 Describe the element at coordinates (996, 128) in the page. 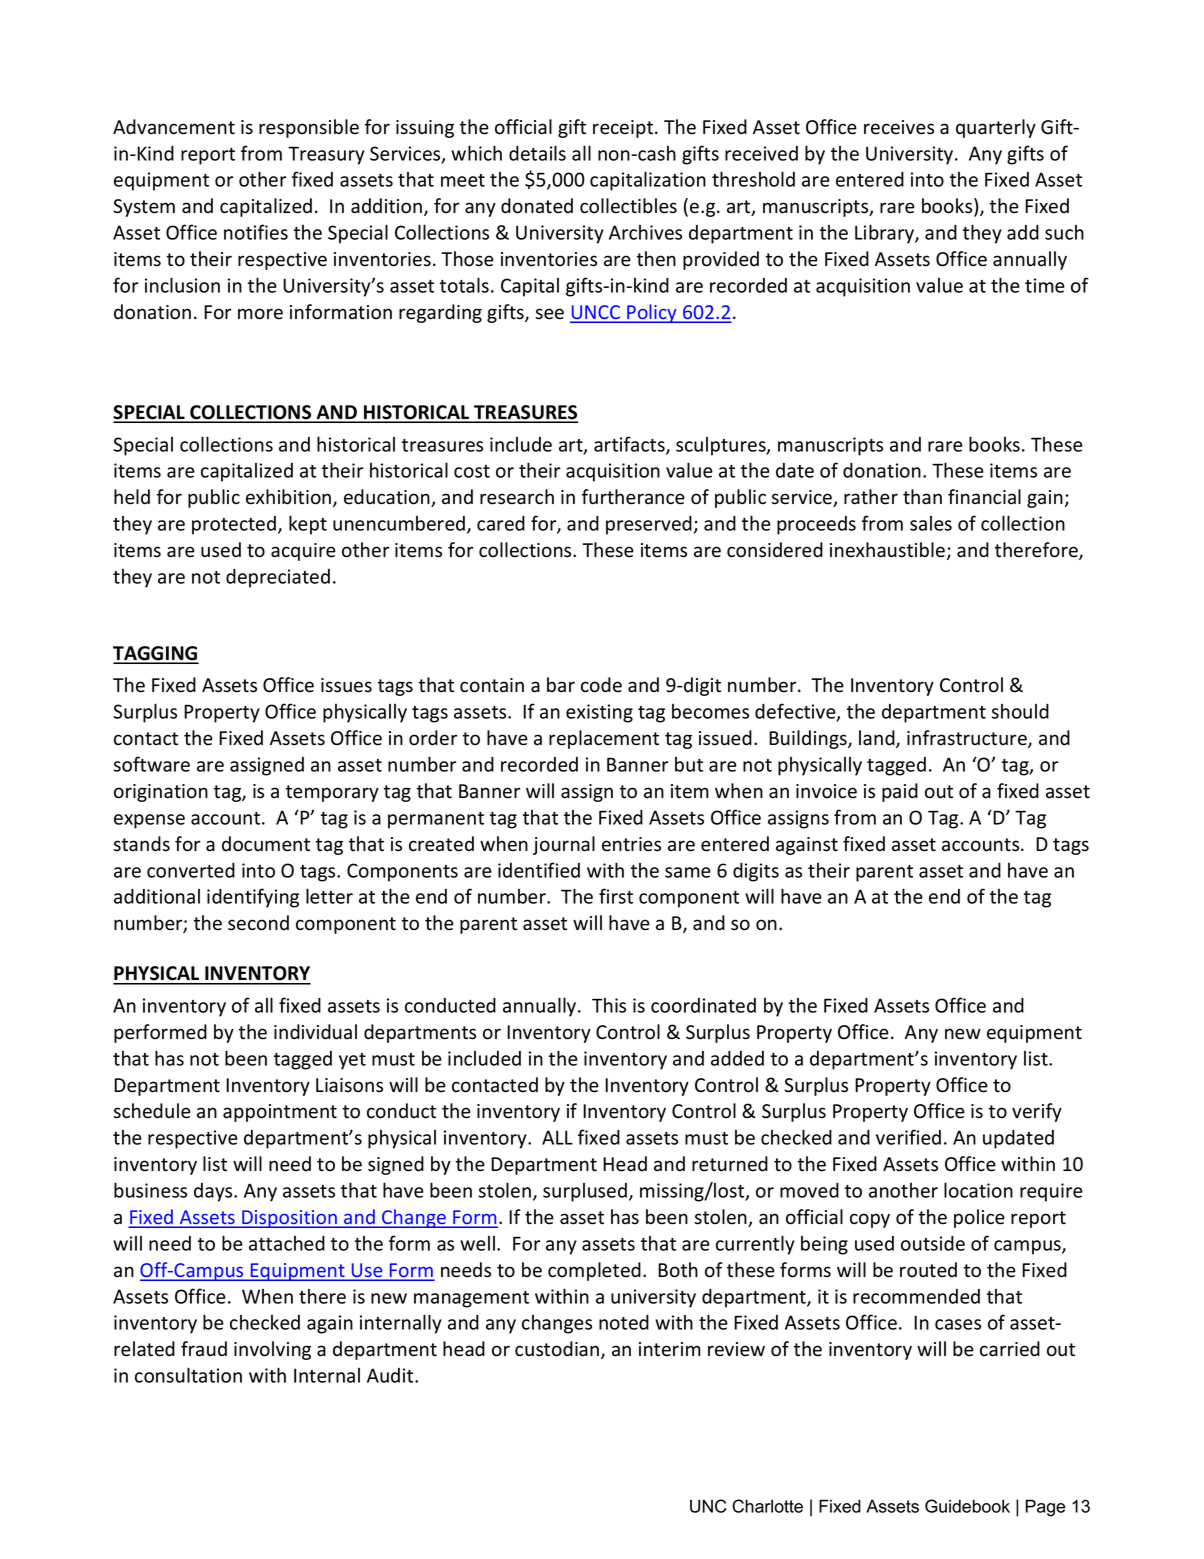

I see `quarterly` at that location.
